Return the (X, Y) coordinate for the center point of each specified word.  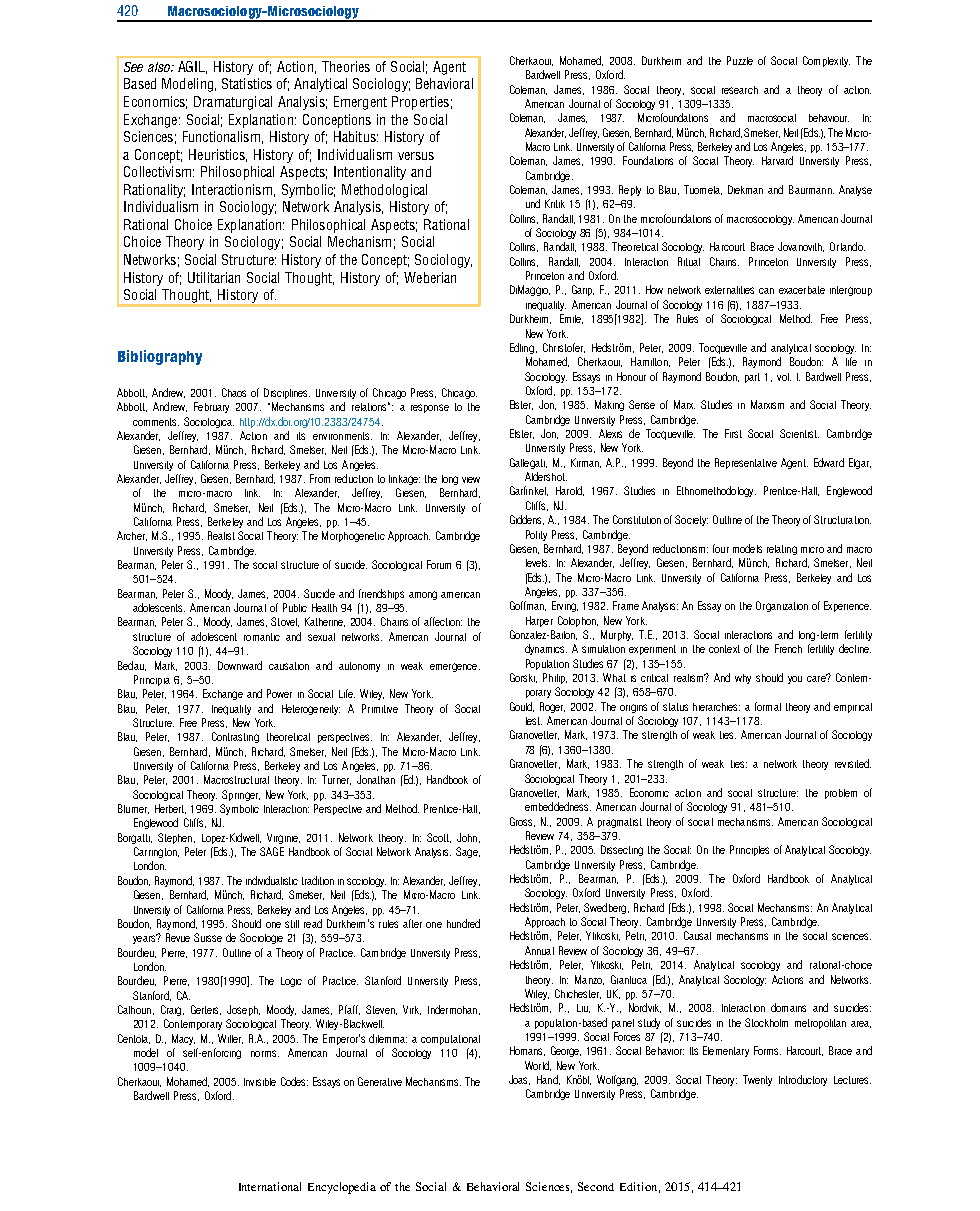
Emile (571, 319)
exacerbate (802, 290)
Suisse (208, 937)
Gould (522, 707)
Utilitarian (214, 277)
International (270, 1186)
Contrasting (235, 737)
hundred (463, 923)
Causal (697, 935)
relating (782, 550)
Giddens (527, 520)
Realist (221, 535)
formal (768, 706)
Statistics (247, 83)
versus (416, 156)
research (740, 90)
